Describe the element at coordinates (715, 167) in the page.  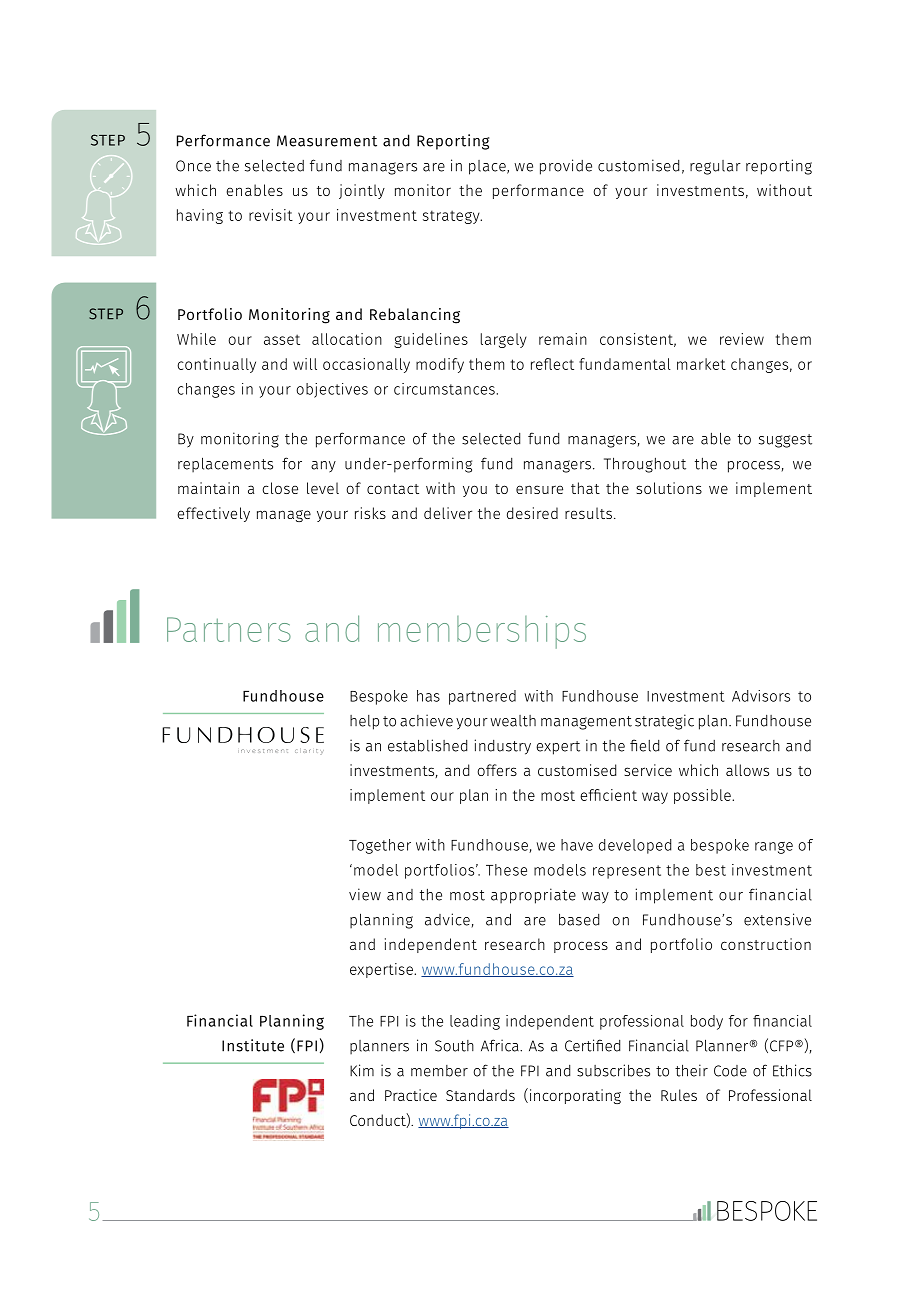
I see `regular` at that location.
